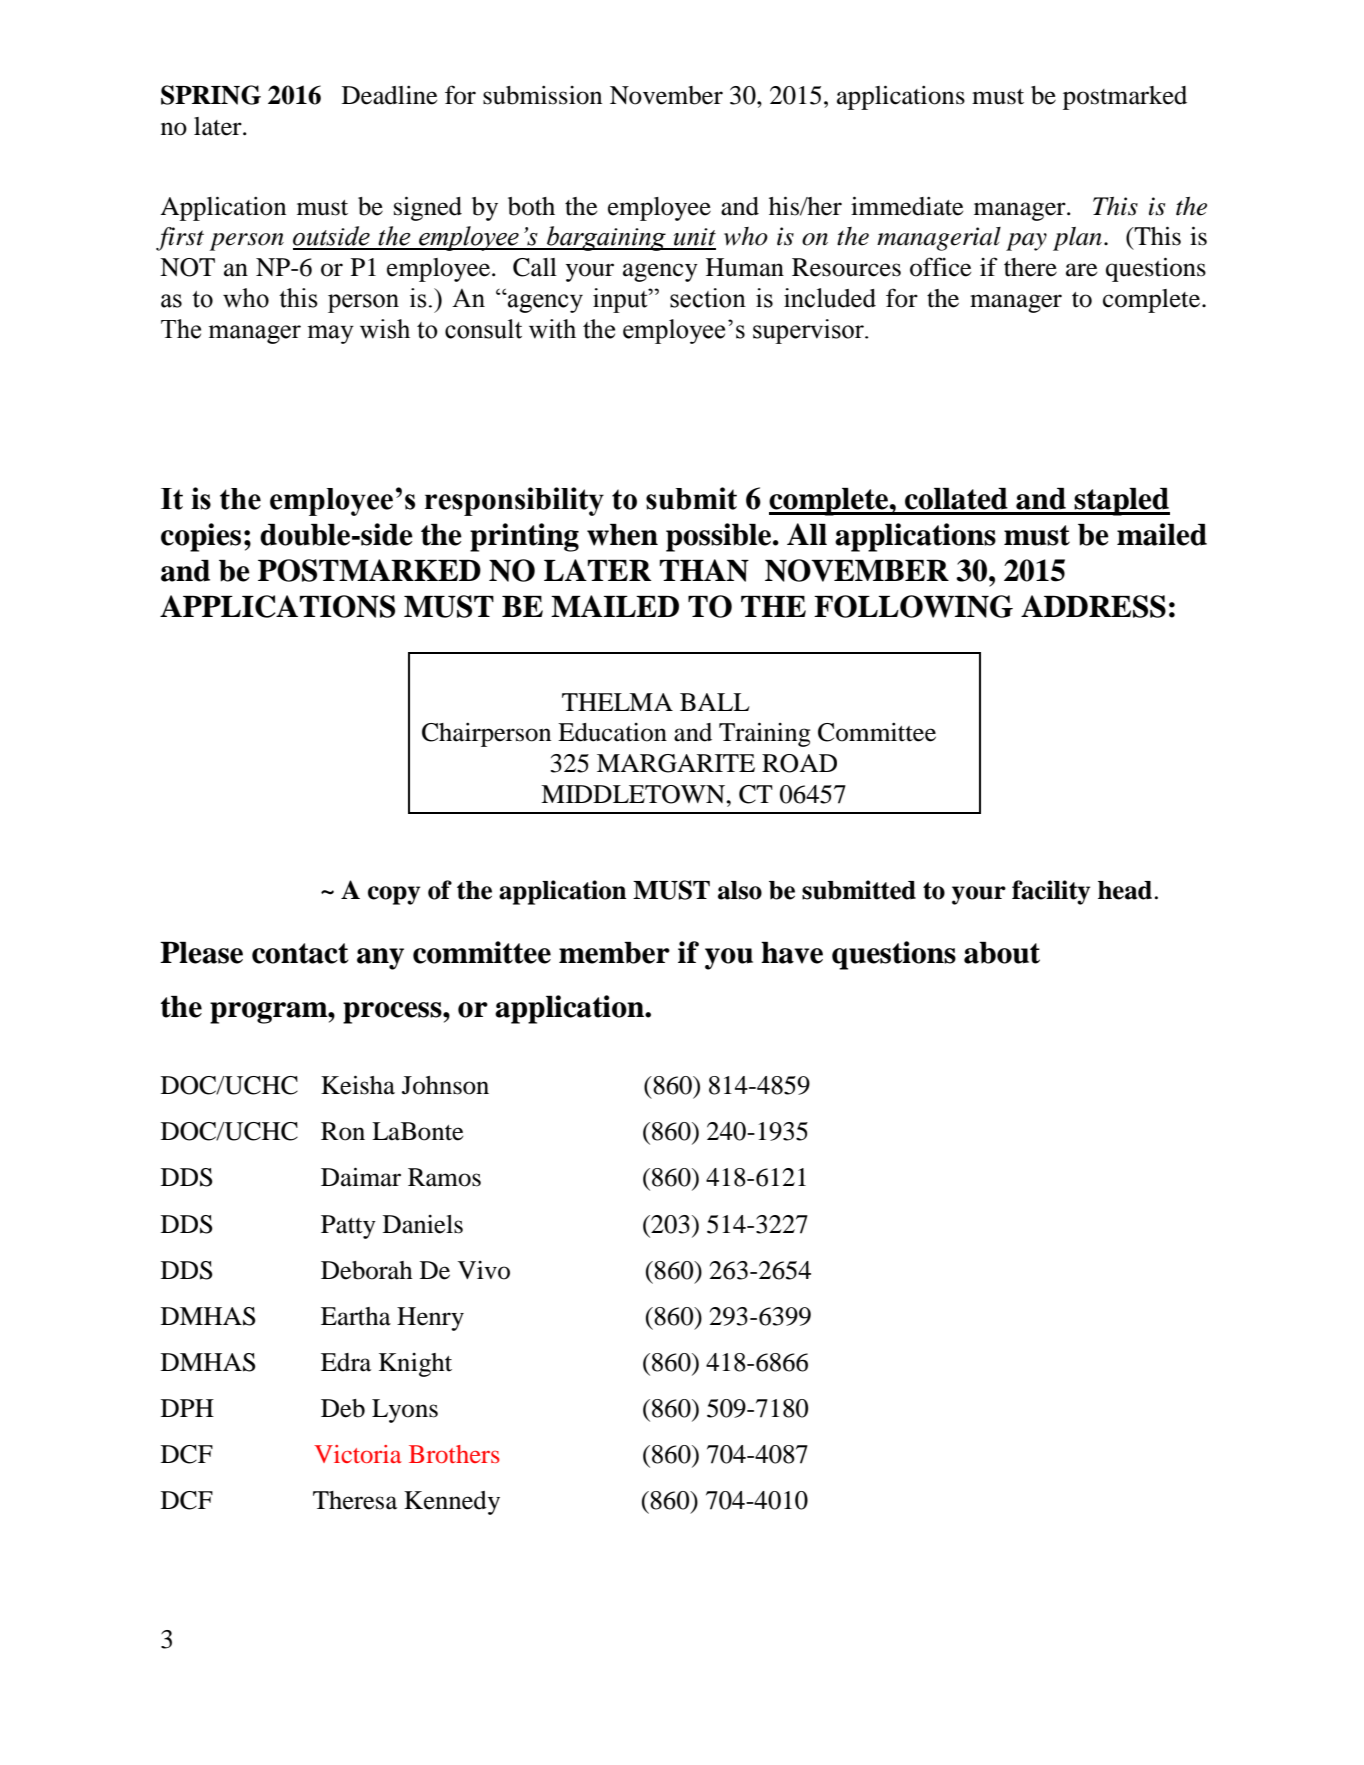 Image resolution: width=1364 pixels, height=1765 pixels. I want to click on submission, so click(542, 95).
